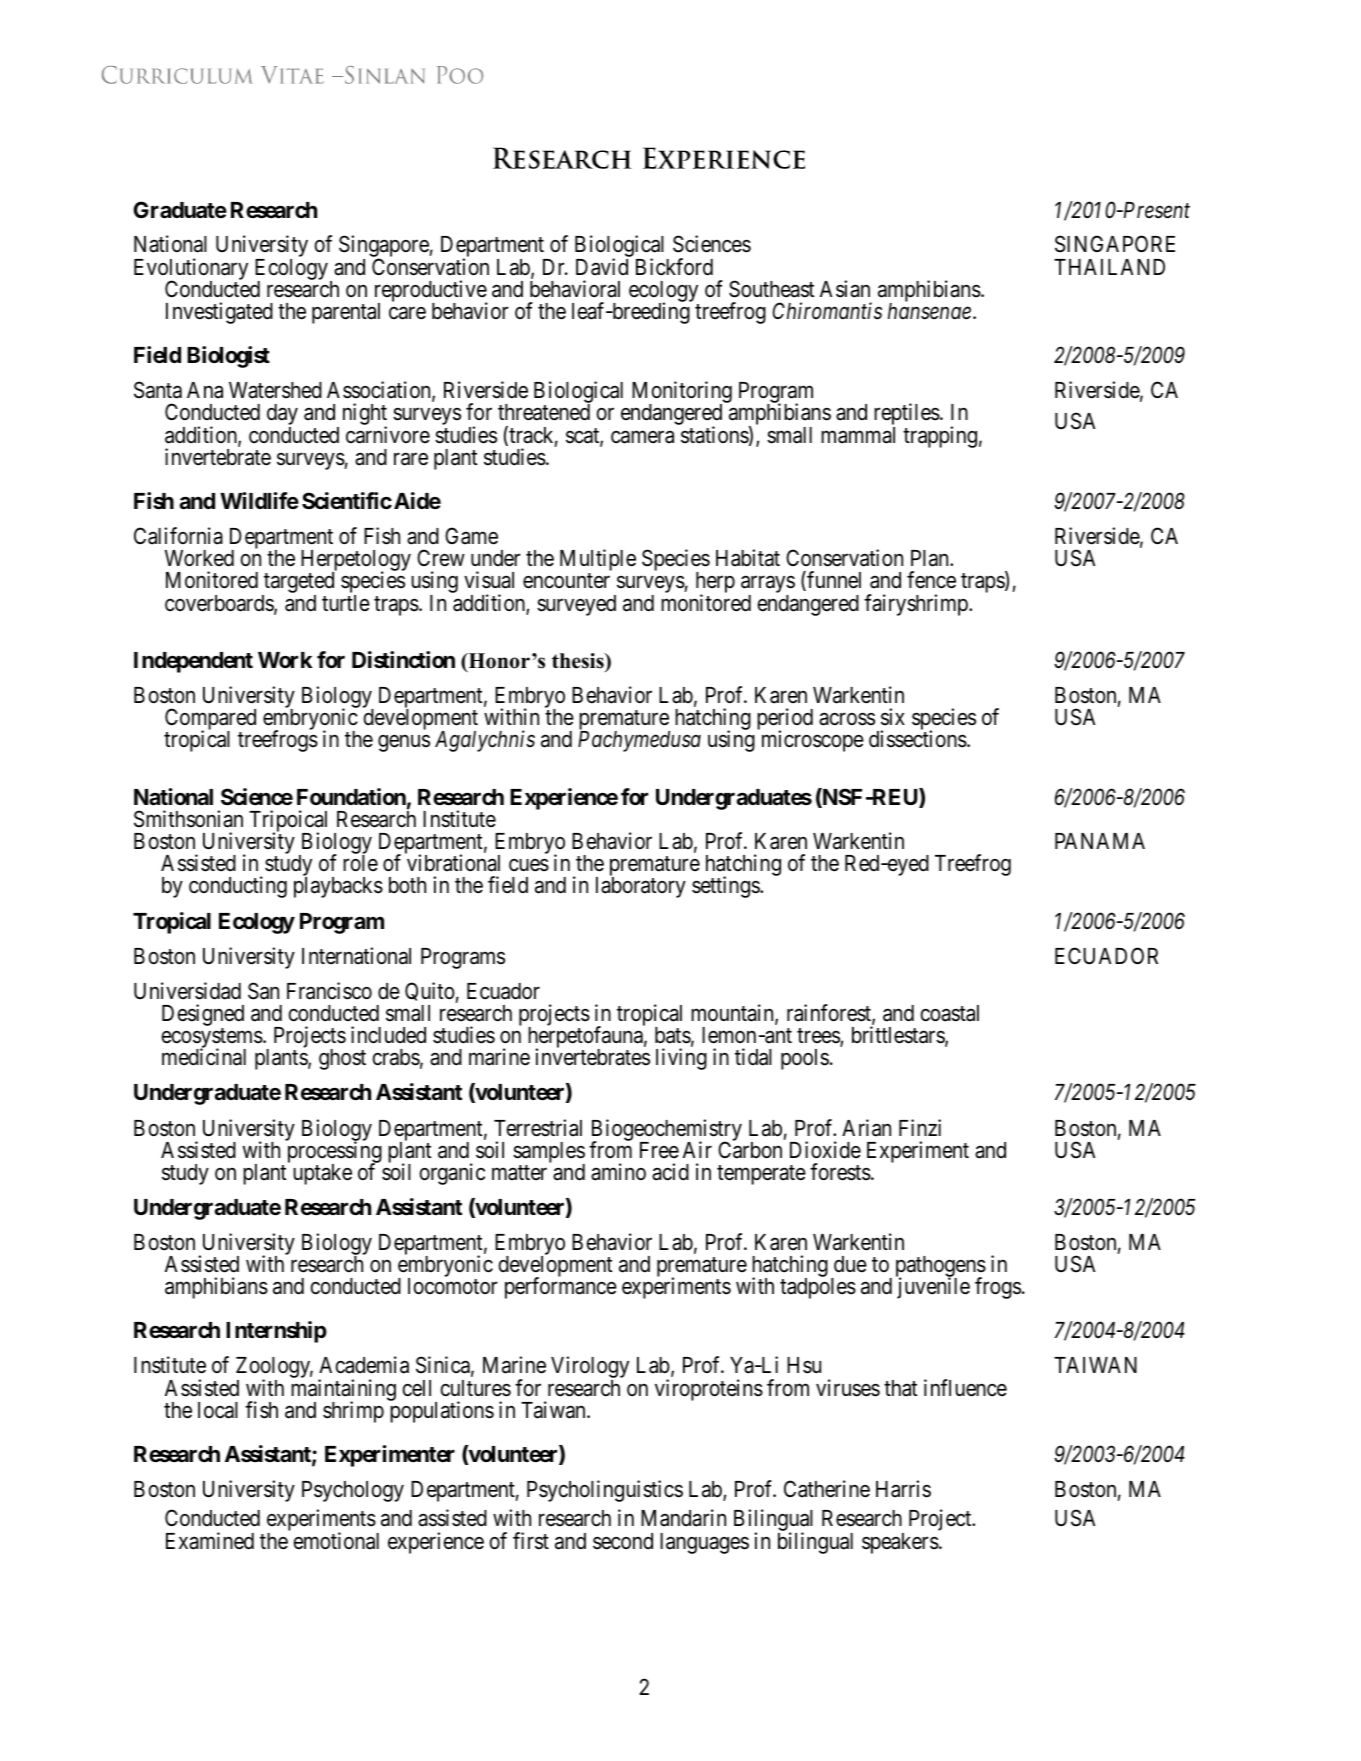 The width and height of the document is (1361, 1761). Describe the element at coordinates (1109, 267) in the document. I see `THAILAND` at that location.
